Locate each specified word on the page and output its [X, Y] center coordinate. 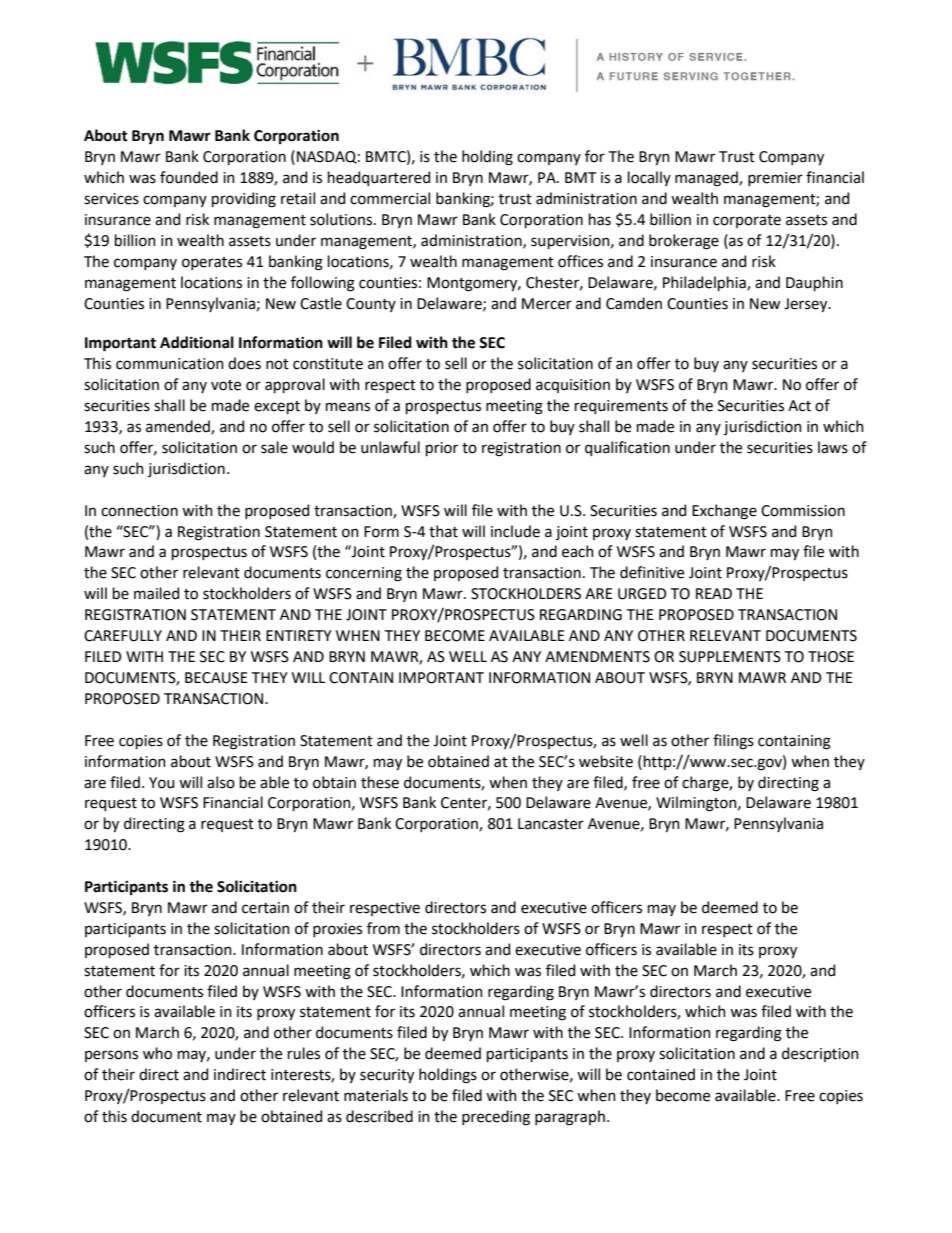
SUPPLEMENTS [730, 657]
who [157, 1053]
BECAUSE [216, 678]
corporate [747, 221]
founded [189, 177]
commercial [390, 198]
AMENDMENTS [597, 657]
